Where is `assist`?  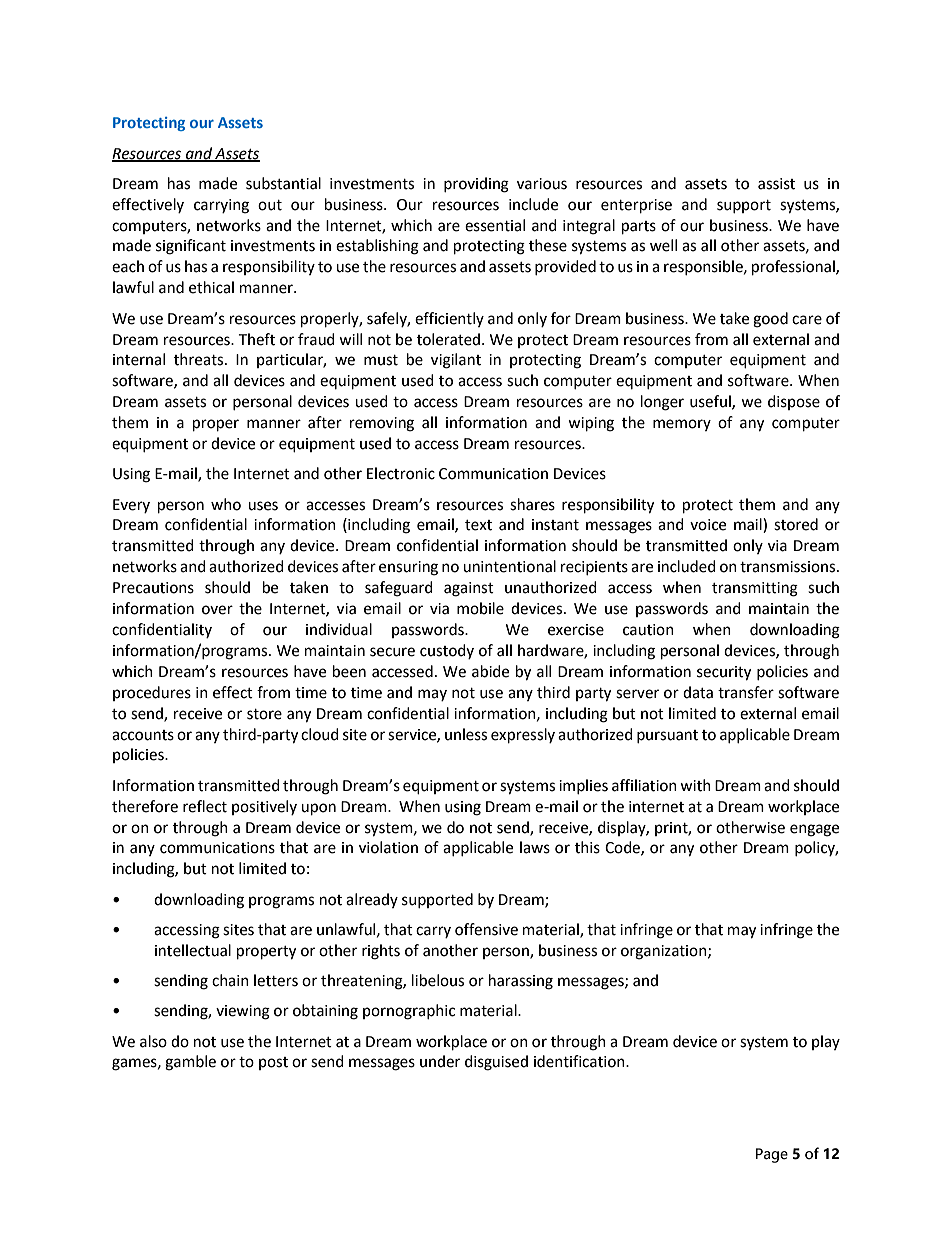 assist is located at coordinates (776, 184).
